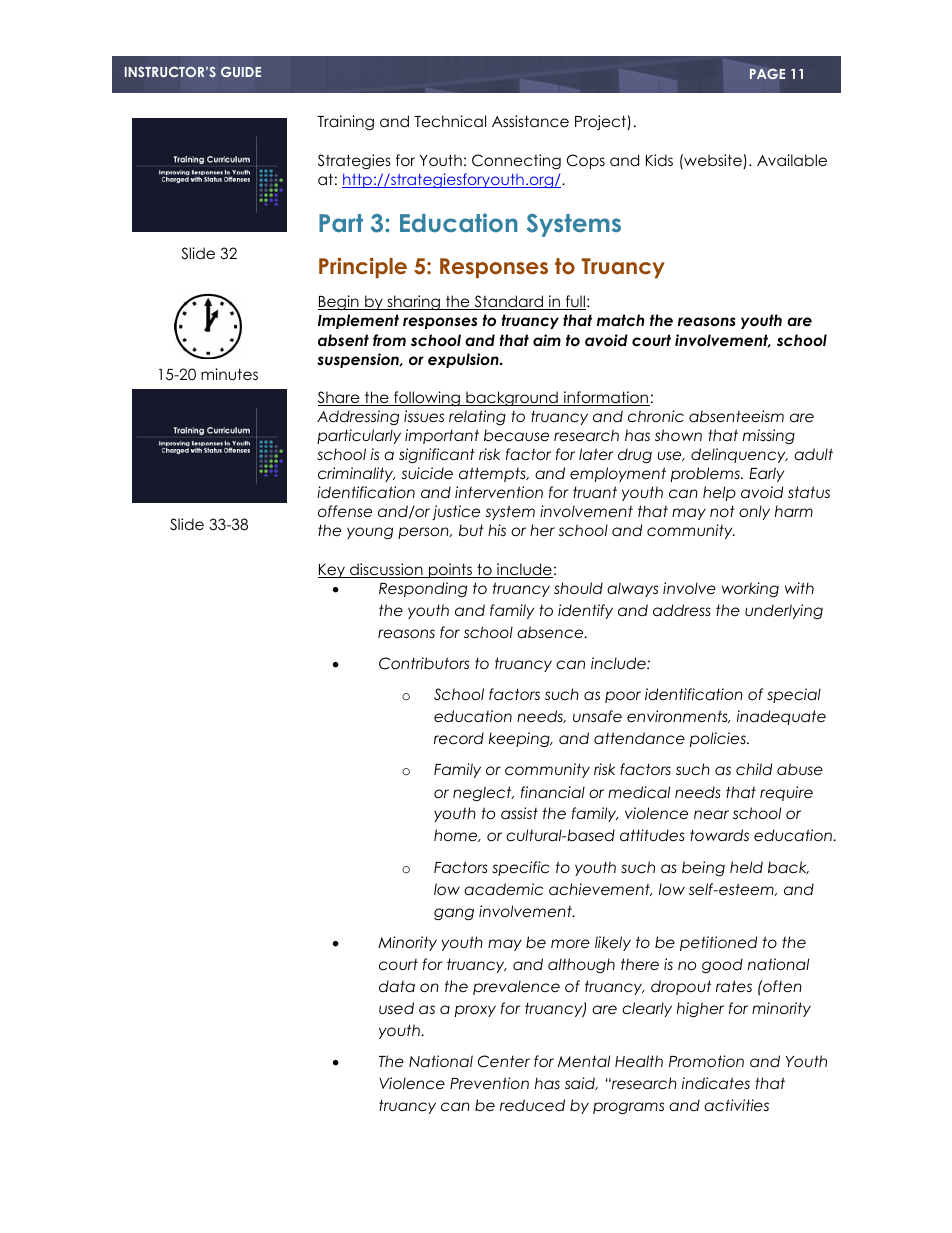  I want to click on specific, so click(521, 868).
